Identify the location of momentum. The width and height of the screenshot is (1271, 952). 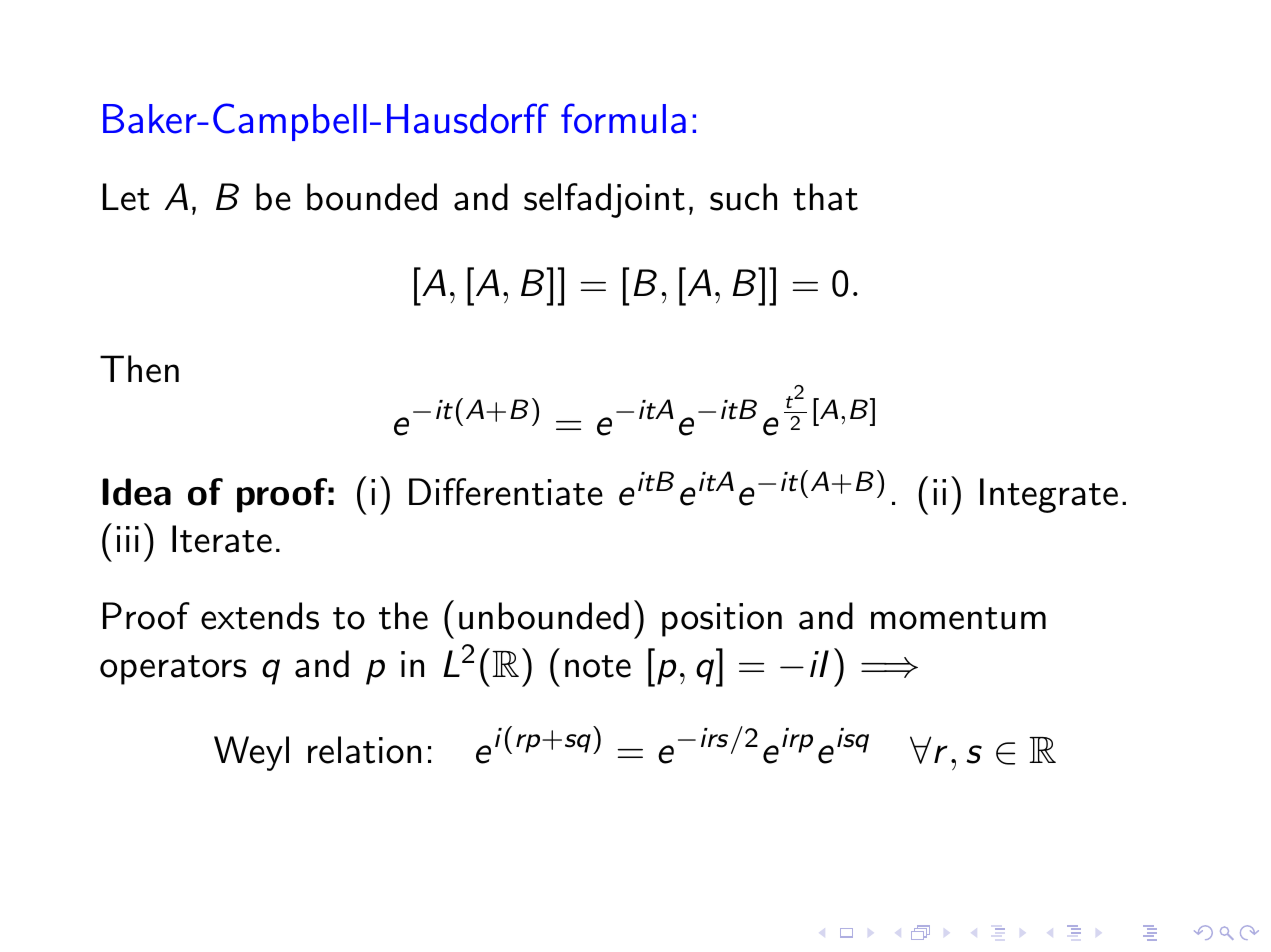
(958, 618).
